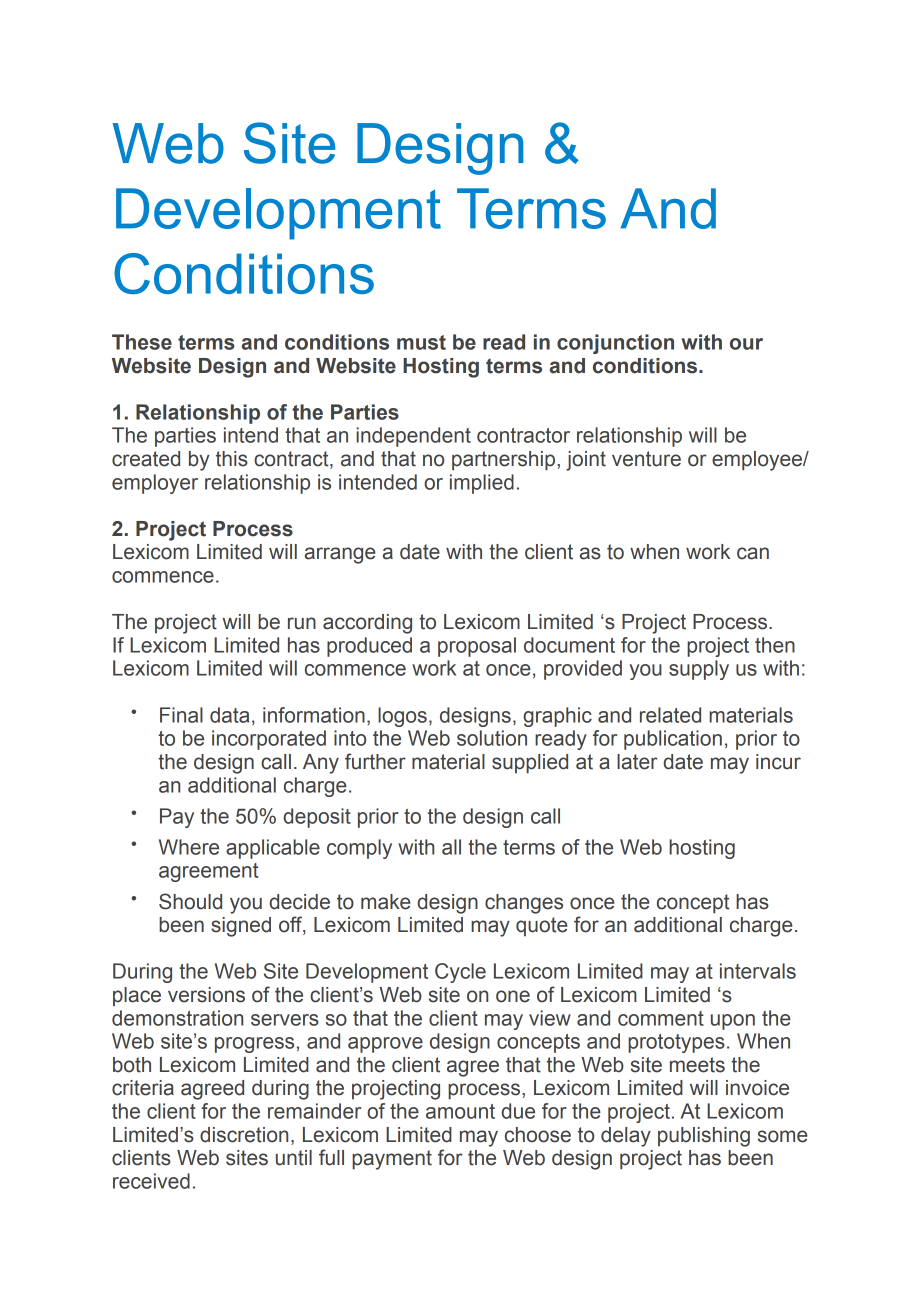 Image resolution: width=924 pixels, height=1308 pixels. What do you see at coordinates (392, 1160) in the screenshot?
I see `payment` at bounding box center [392, 1160].
